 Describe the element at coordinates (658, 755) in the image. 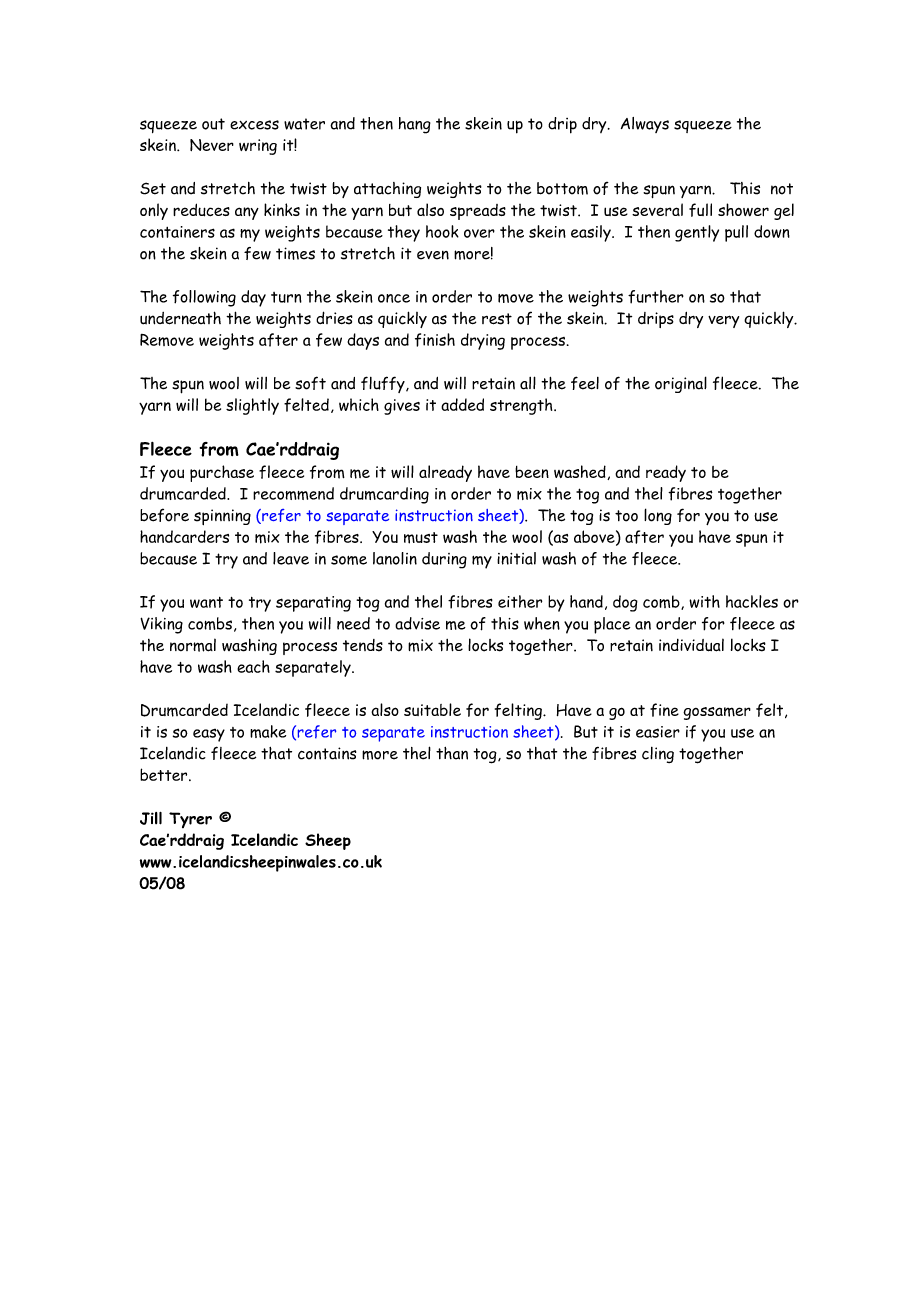

I see `cling` at that location.
